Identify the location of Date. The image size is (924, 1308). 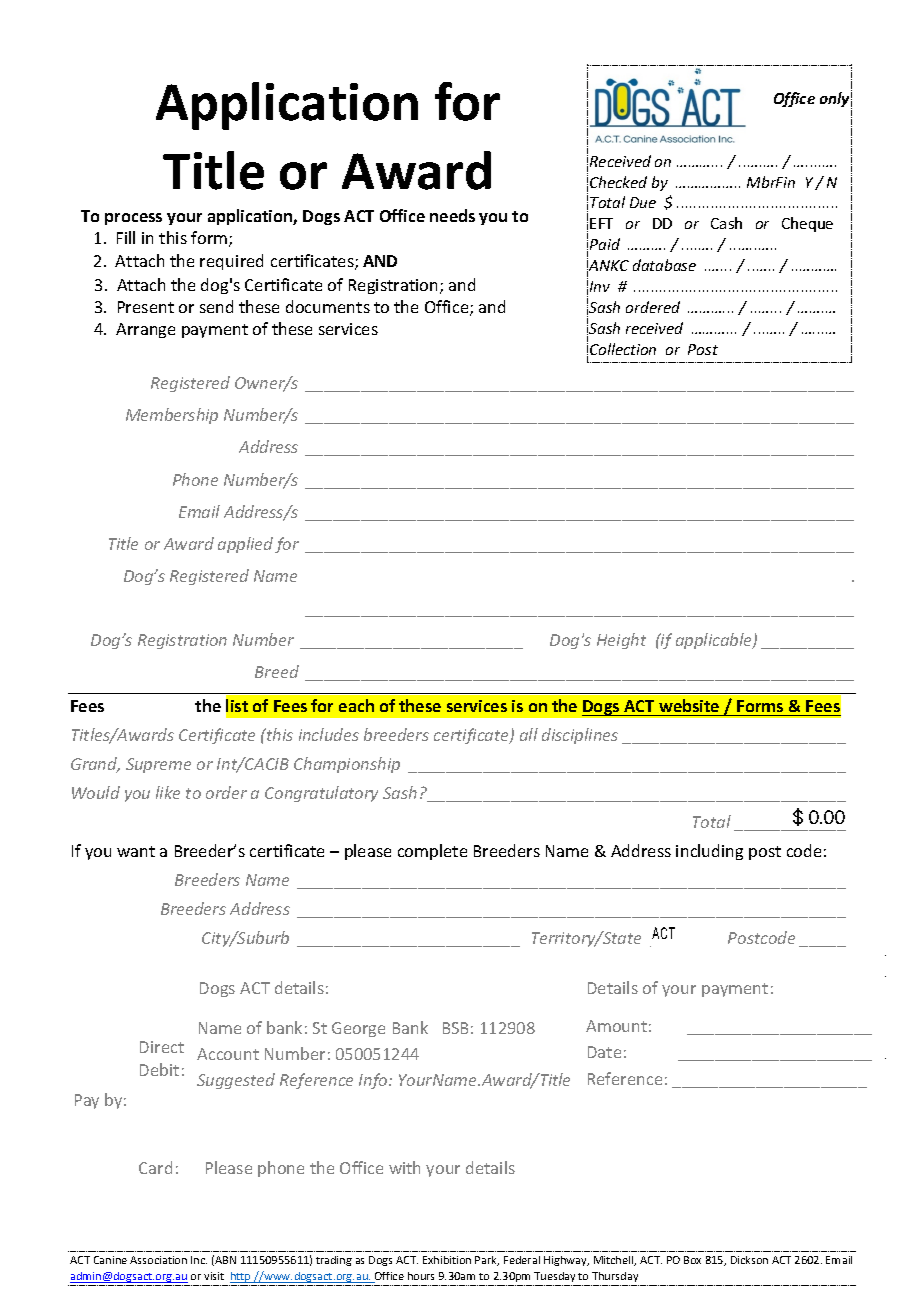
(604, 1052).
